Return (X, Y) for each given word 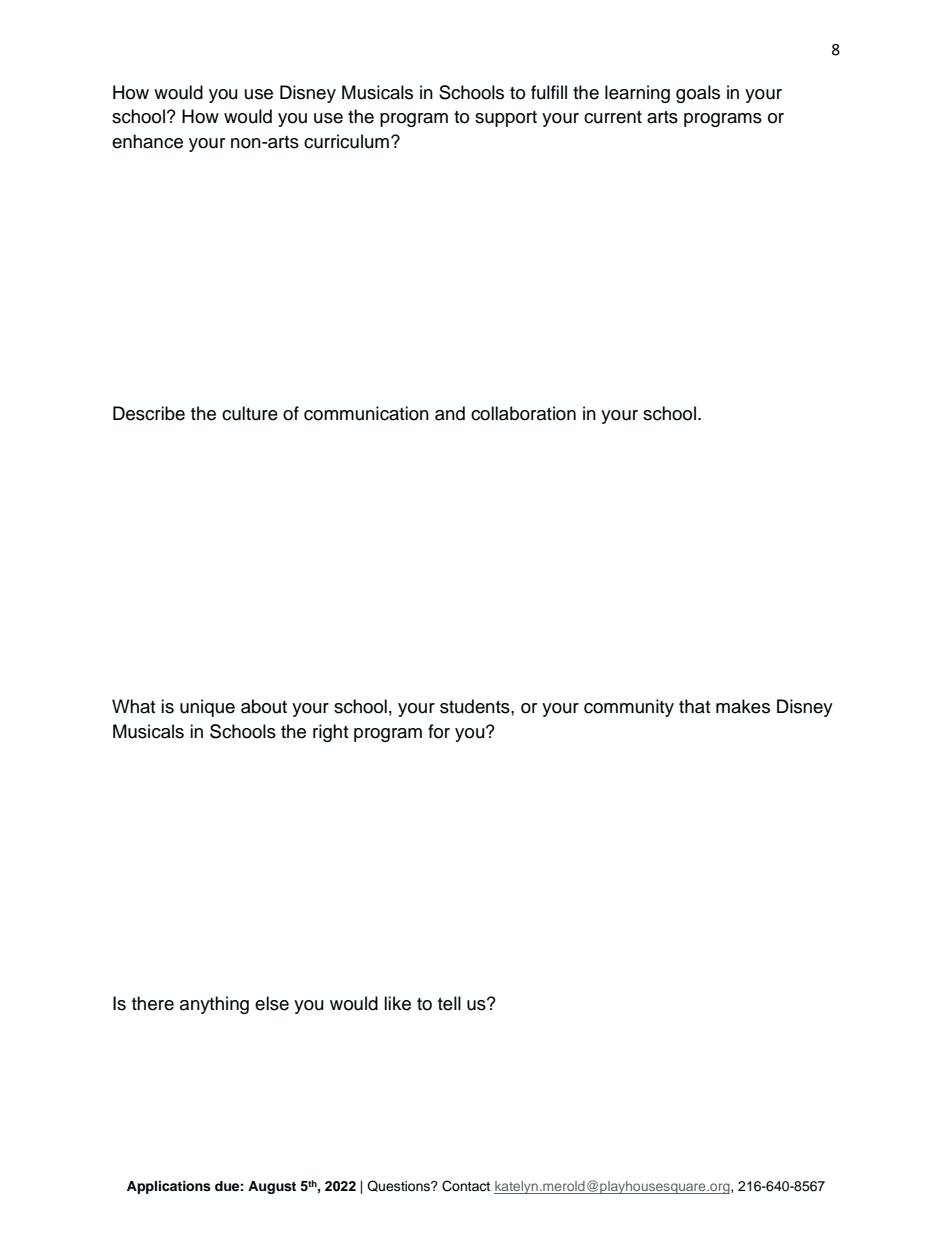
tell (449, 1003)
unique (207, 708)
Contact (466, 1186)
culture (250, 413)
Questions (399, 1186)
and (450, 413)
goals (698, 94)
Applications (169, 1187)
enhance (147, 141)
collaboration (523, 413)
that (694, 706)
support (506, 119)
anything (214, 1005)
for (439, 731)
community (629, 708)
